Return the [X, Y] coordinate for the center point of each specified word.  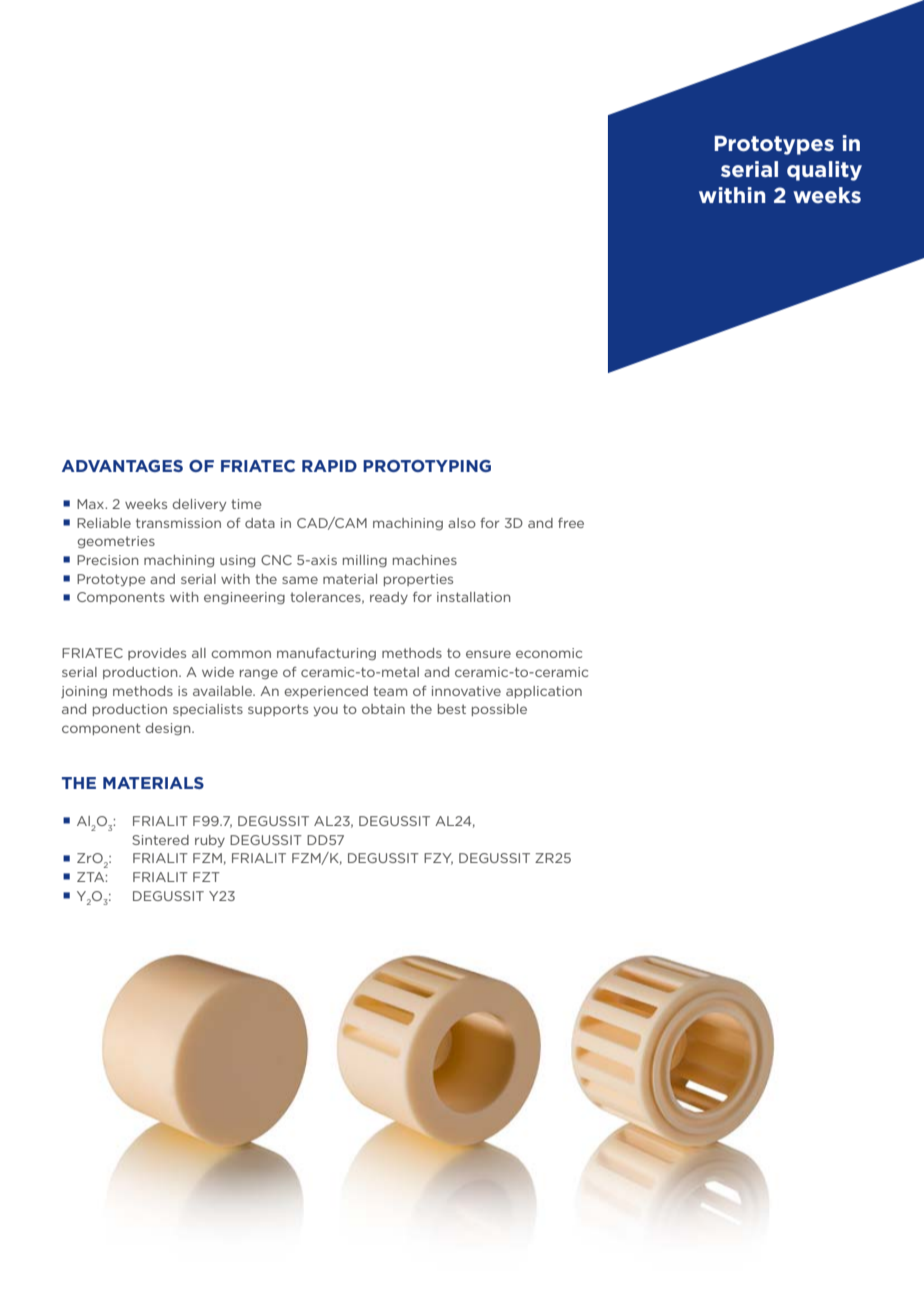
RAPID [329, 466]
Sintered [160, 840]
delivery [199, 505]
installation [474, 597]
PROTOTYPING [427, 466]
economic [549, 653]
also [462, 523]
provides [157, 654]
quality [824, 171]
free [571, 523]
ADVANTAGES [122, 466]
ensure [488, 654]
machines [425, 560]
